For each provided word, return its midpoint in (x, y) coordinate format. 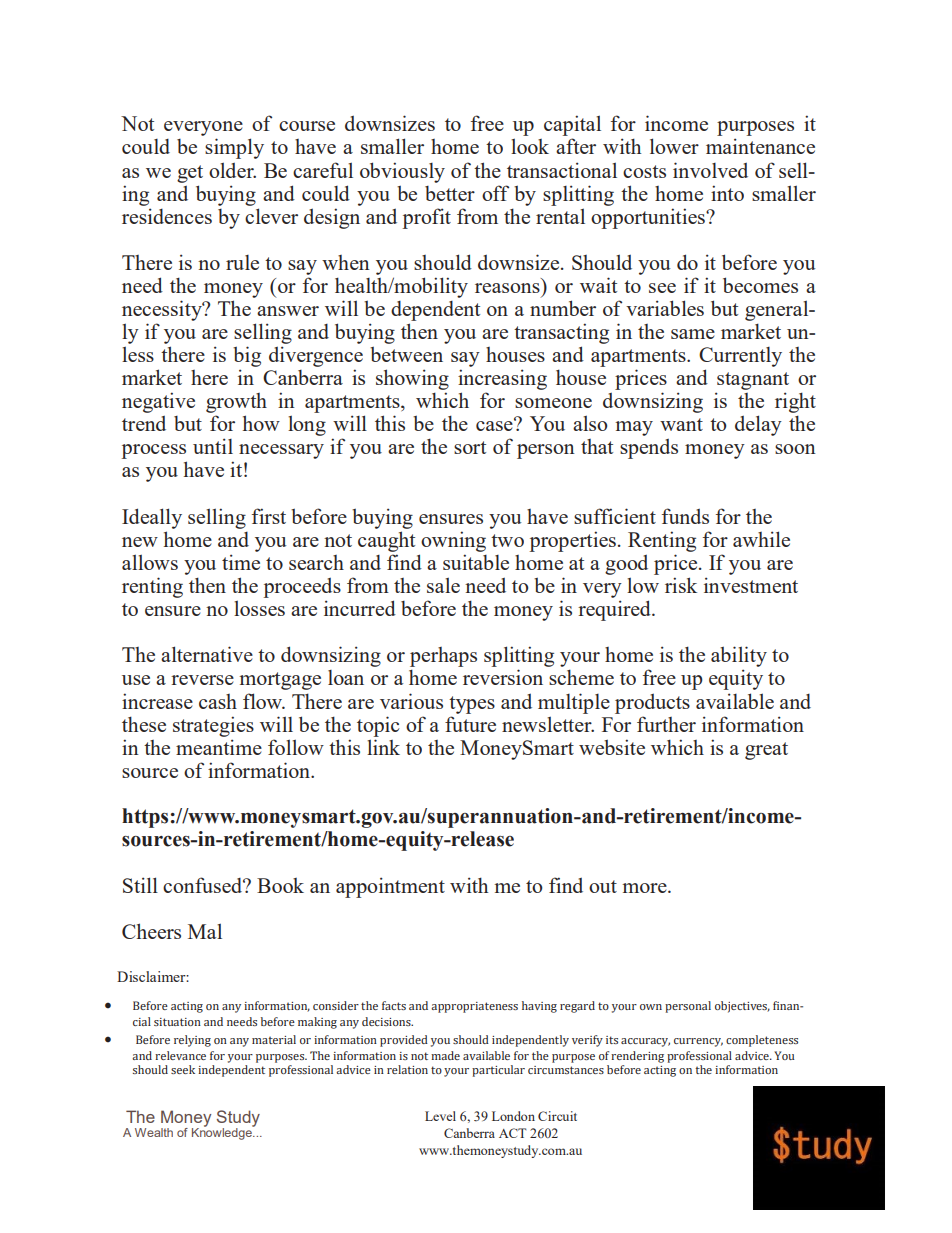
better (450, 193)
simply (234, 148)
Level (440, 1116)
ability (739, 658)
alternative (207, 654)
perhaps (443, 658)
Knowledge (223, 1133)
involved (710, 170)
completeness (762, 1041)
